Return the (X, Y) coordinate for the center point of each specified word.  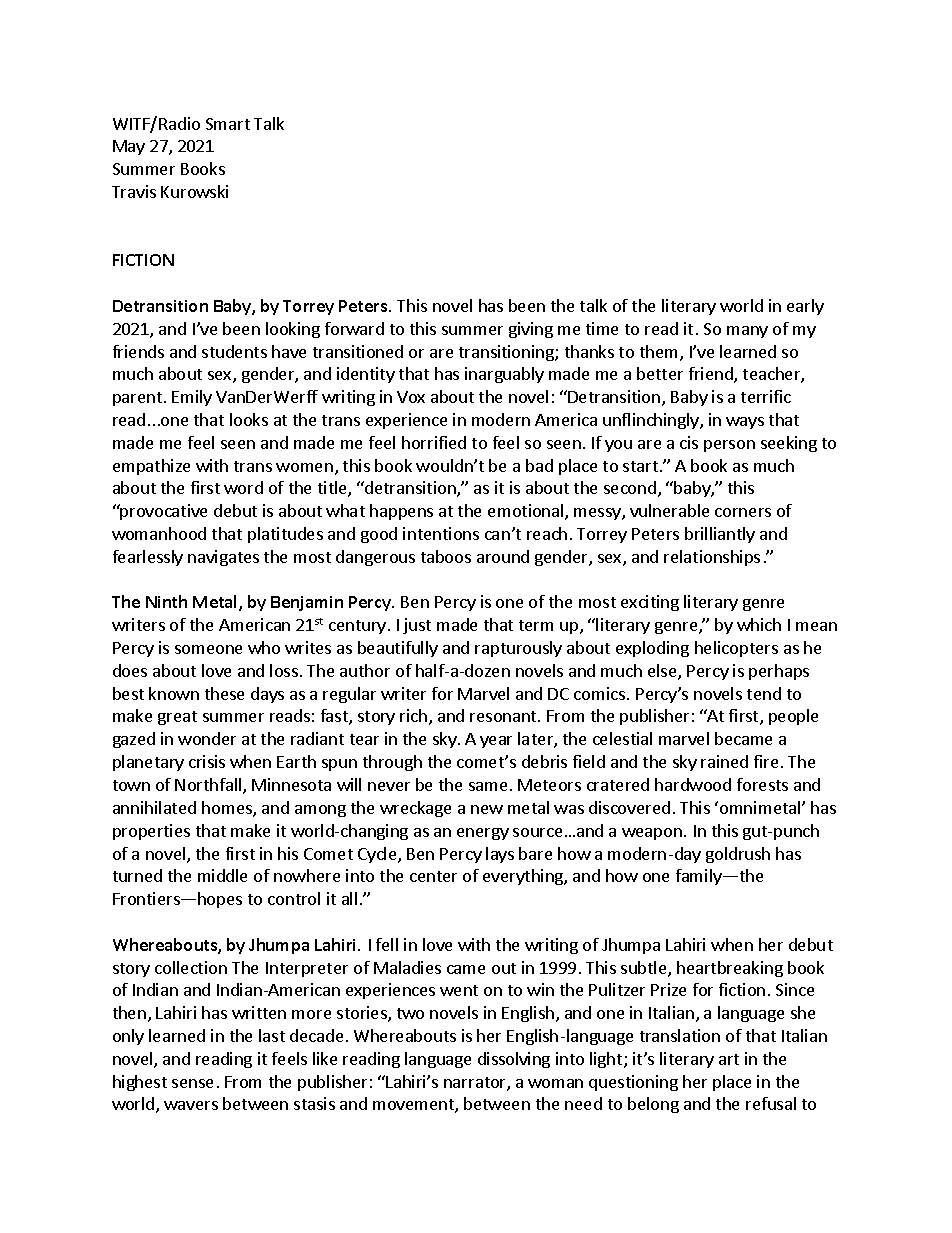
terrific (766, 396)
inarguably (504, 375)
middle (222, 875)
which (759, 624)
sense (192, 1083)
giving (531, 330)
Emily (192, 398)
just (417, 626)
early (805, 307)
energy (483, 834)
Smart (228, 124)
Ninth (166, 601)
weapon (652, 834)
